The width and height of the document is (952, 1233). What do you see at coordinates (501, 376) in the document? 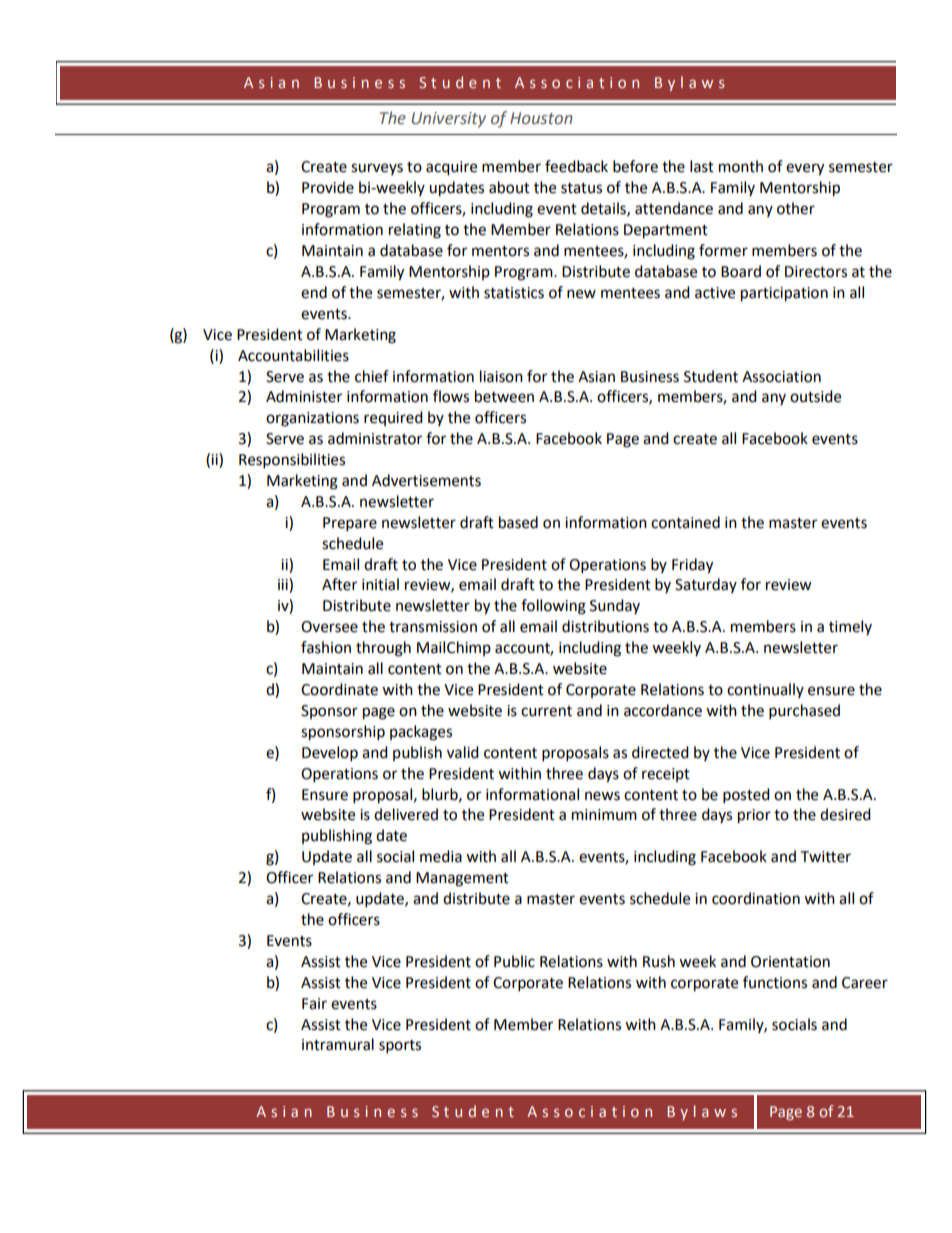
I see `liaison` at bounding box center [501, 376].
